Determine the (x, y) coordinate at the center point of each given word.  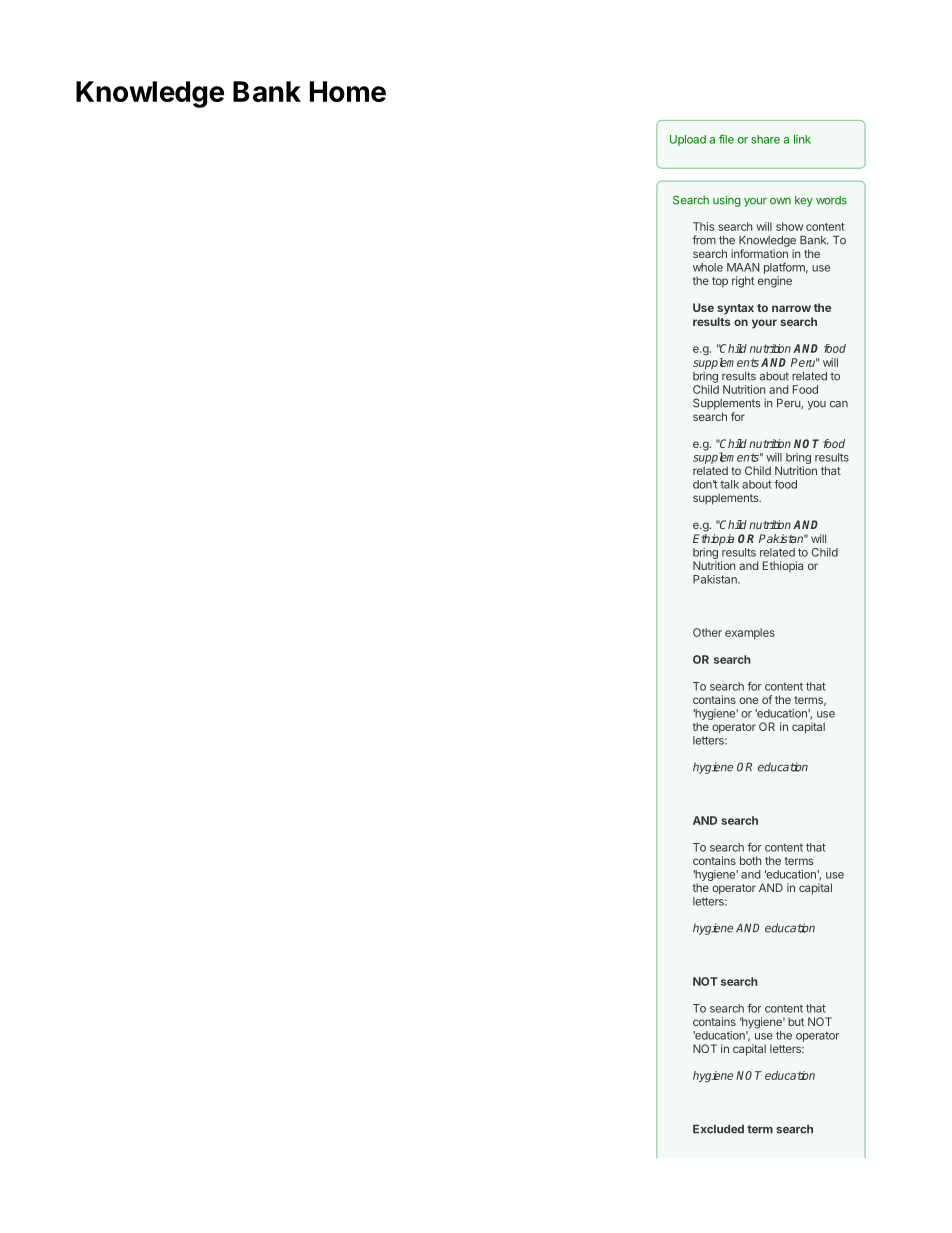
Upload (688, 140)
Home (348, 91)
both (750, 860)
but (796, 1021)
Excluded (718, 1129)
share (765, 139)
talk (729, 484)
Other (707, 632)
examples (750, 633)
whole (708, 267)
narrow (791, 308)
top (720, 282)
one (748, 700)
